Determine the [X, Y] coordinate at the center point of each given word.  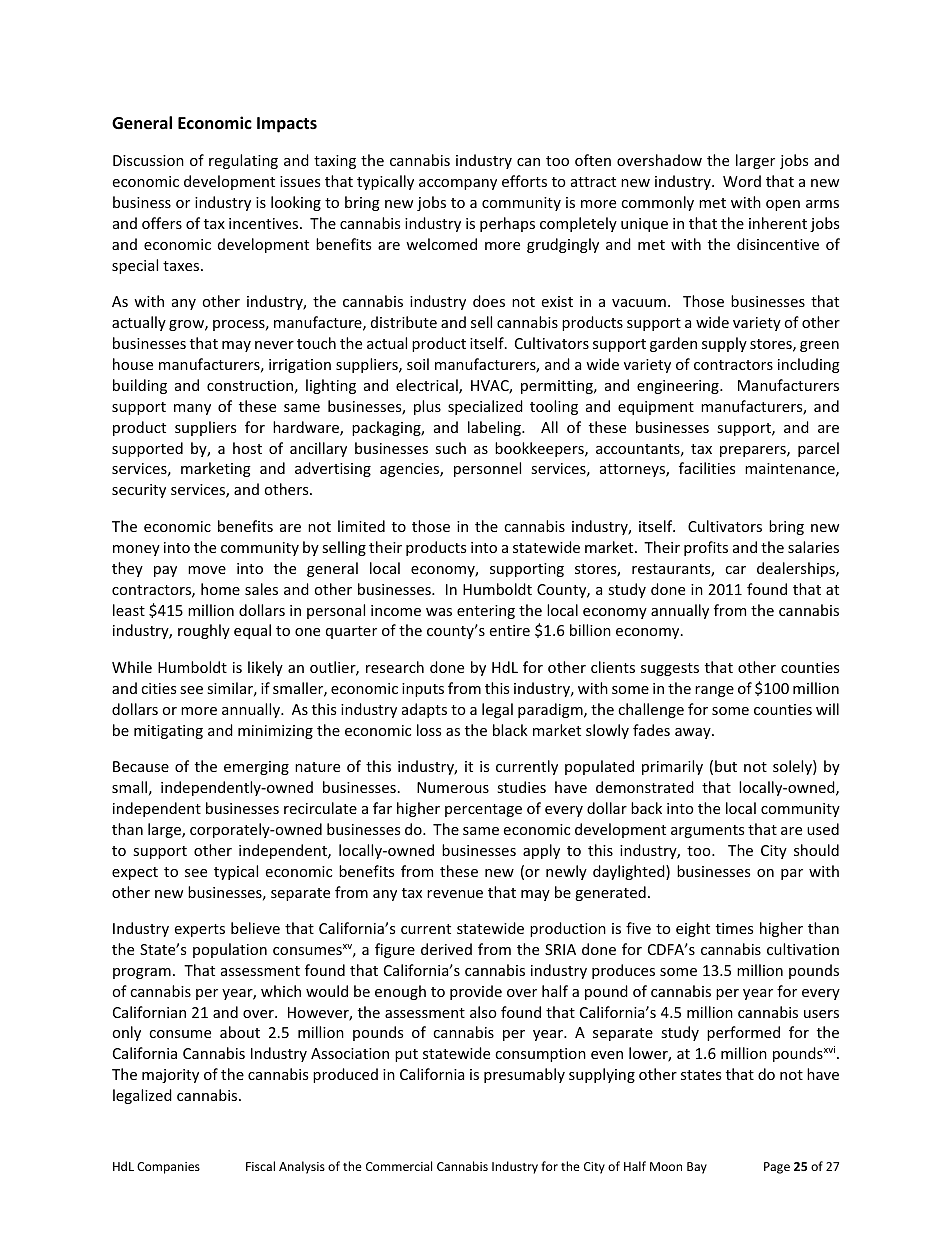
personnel [487, 469]
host [247, 448]
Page [777, 1168]
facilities [707, 468]
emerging [256, 768]
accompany [458, 184]
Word [742, 181]
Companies [168, 1168]
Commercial [399, 1166]
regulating [243, 161]
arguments [707, 831]
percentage [483, 810]
